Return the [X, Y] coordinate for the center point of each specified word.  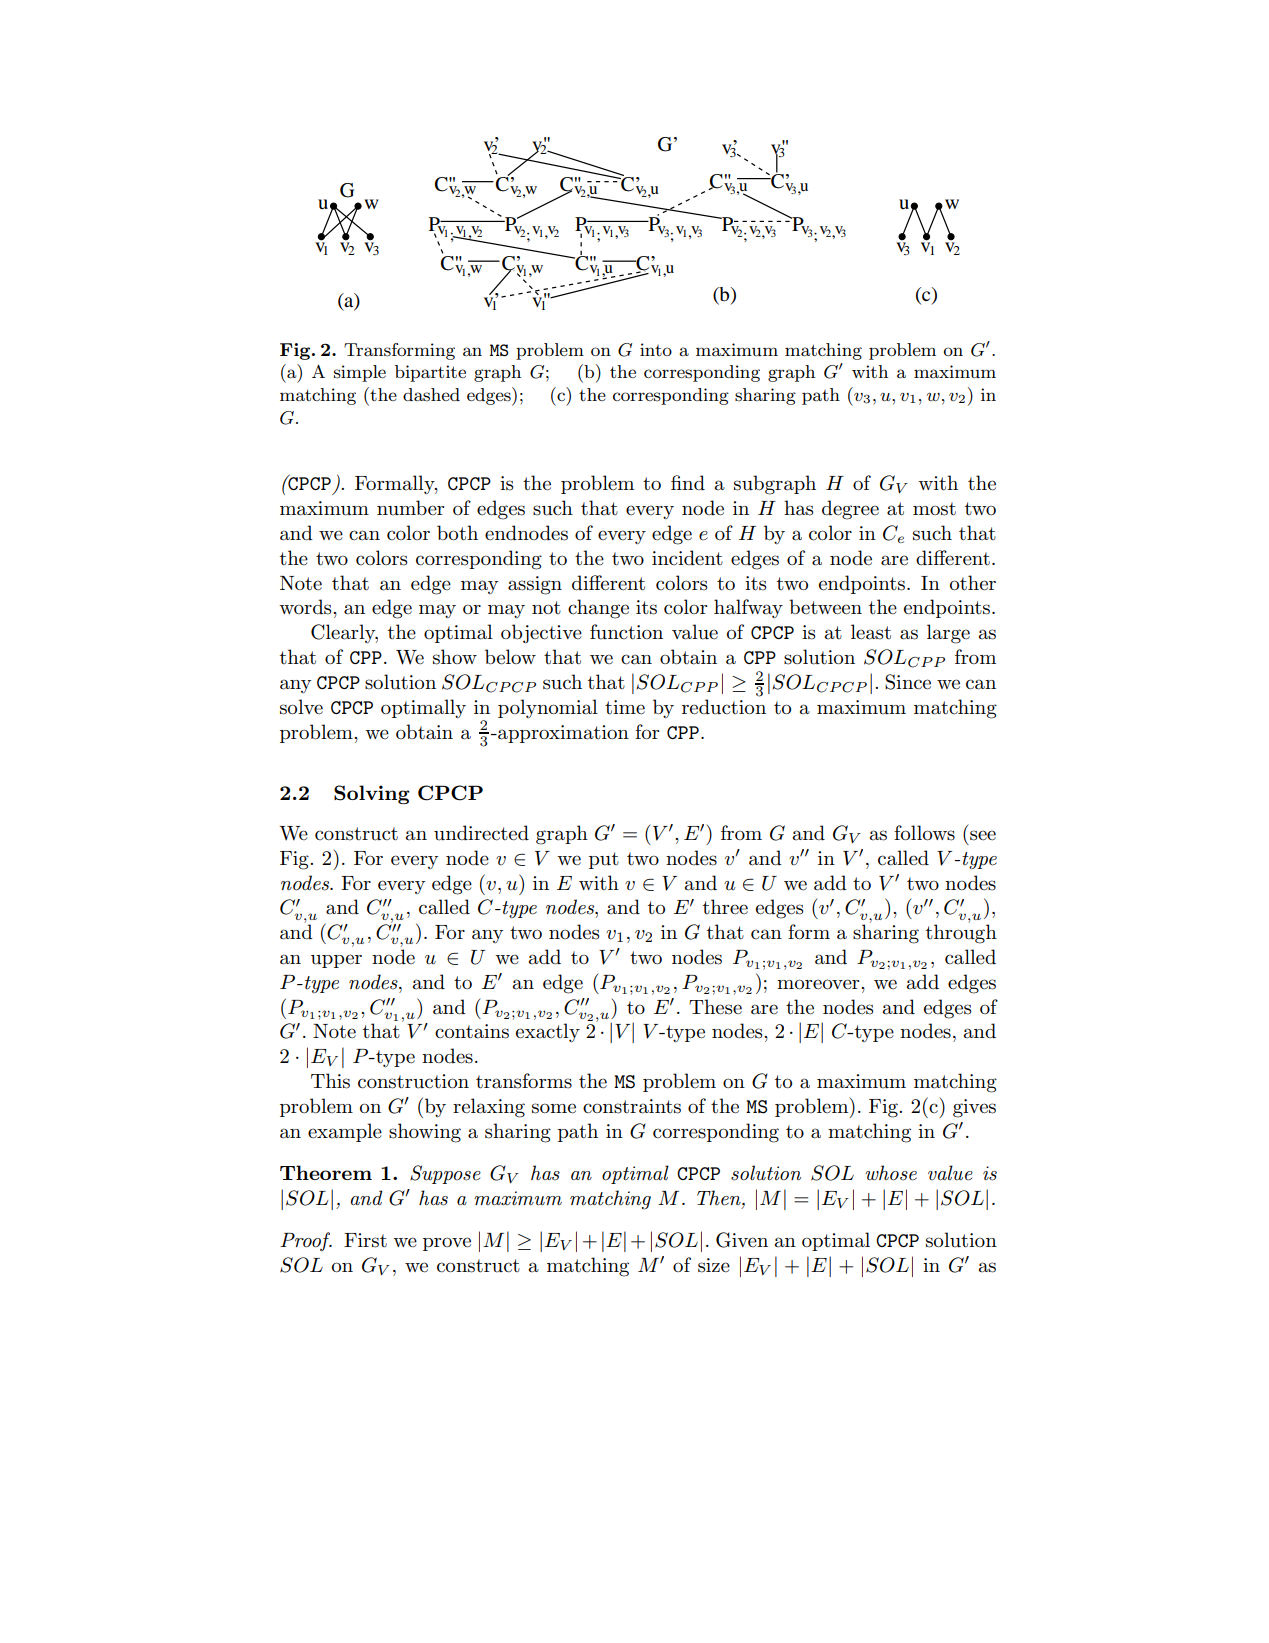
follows [924, 833]
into [656, 349]
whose [891, 1173]
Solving [372, 794]
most [934, 509]
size [714, 1265]
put [604, 860]
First [365, 1240]
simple [360, 373]
